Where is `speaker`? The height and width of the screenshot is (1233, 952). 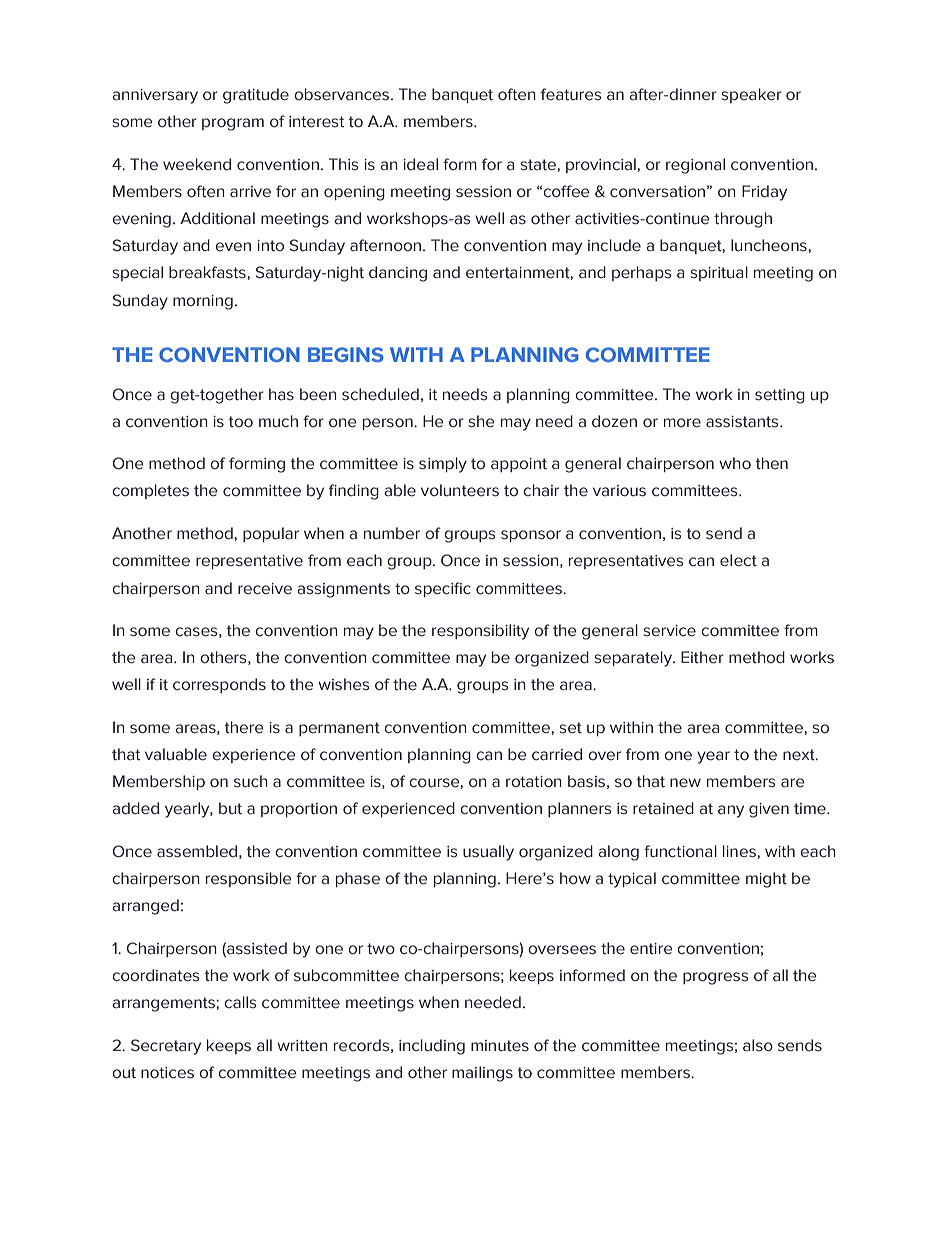
speaker is located at coordinates (751, 95).
